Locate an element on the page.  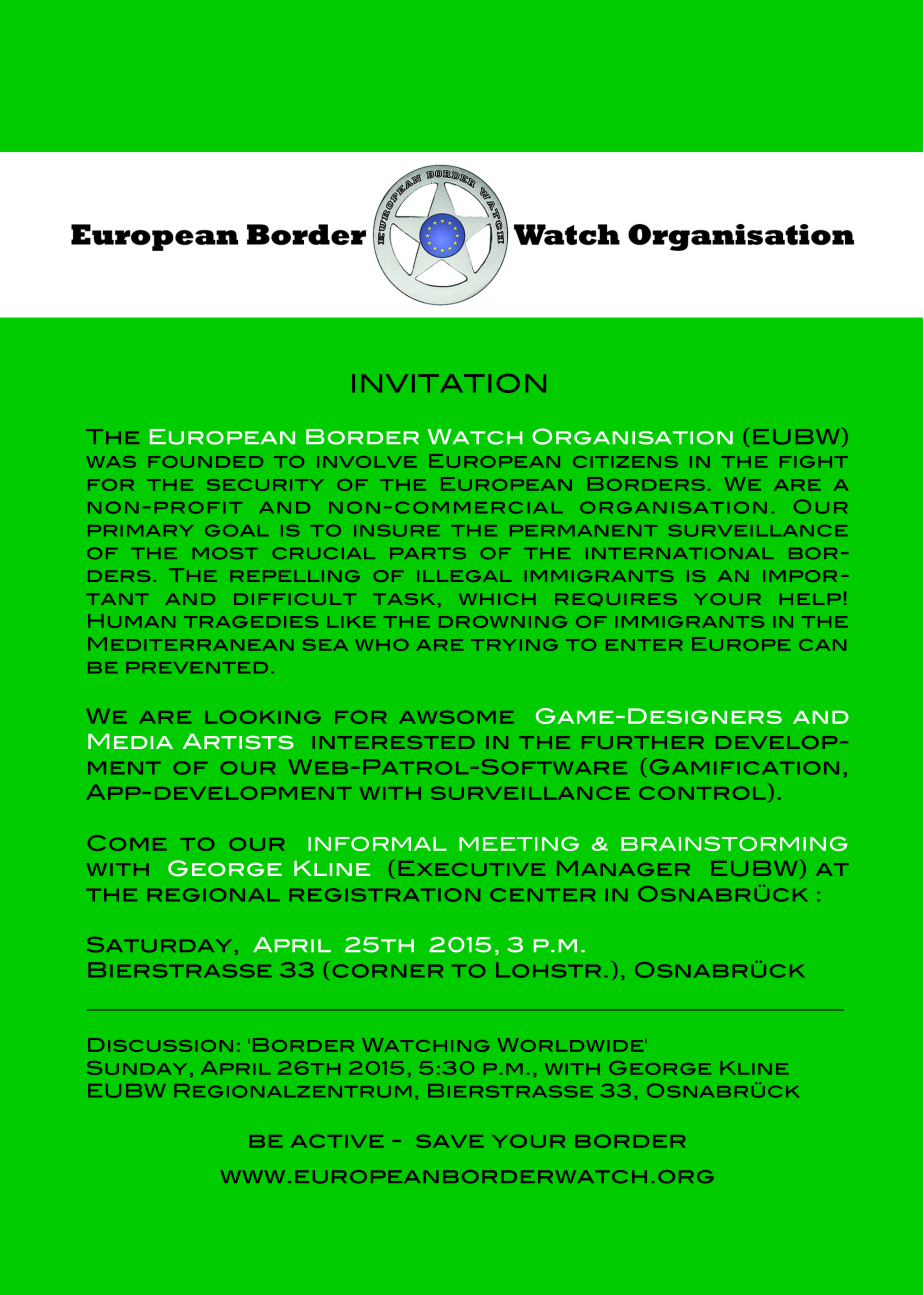
most is located at coordinates (225, 553).
